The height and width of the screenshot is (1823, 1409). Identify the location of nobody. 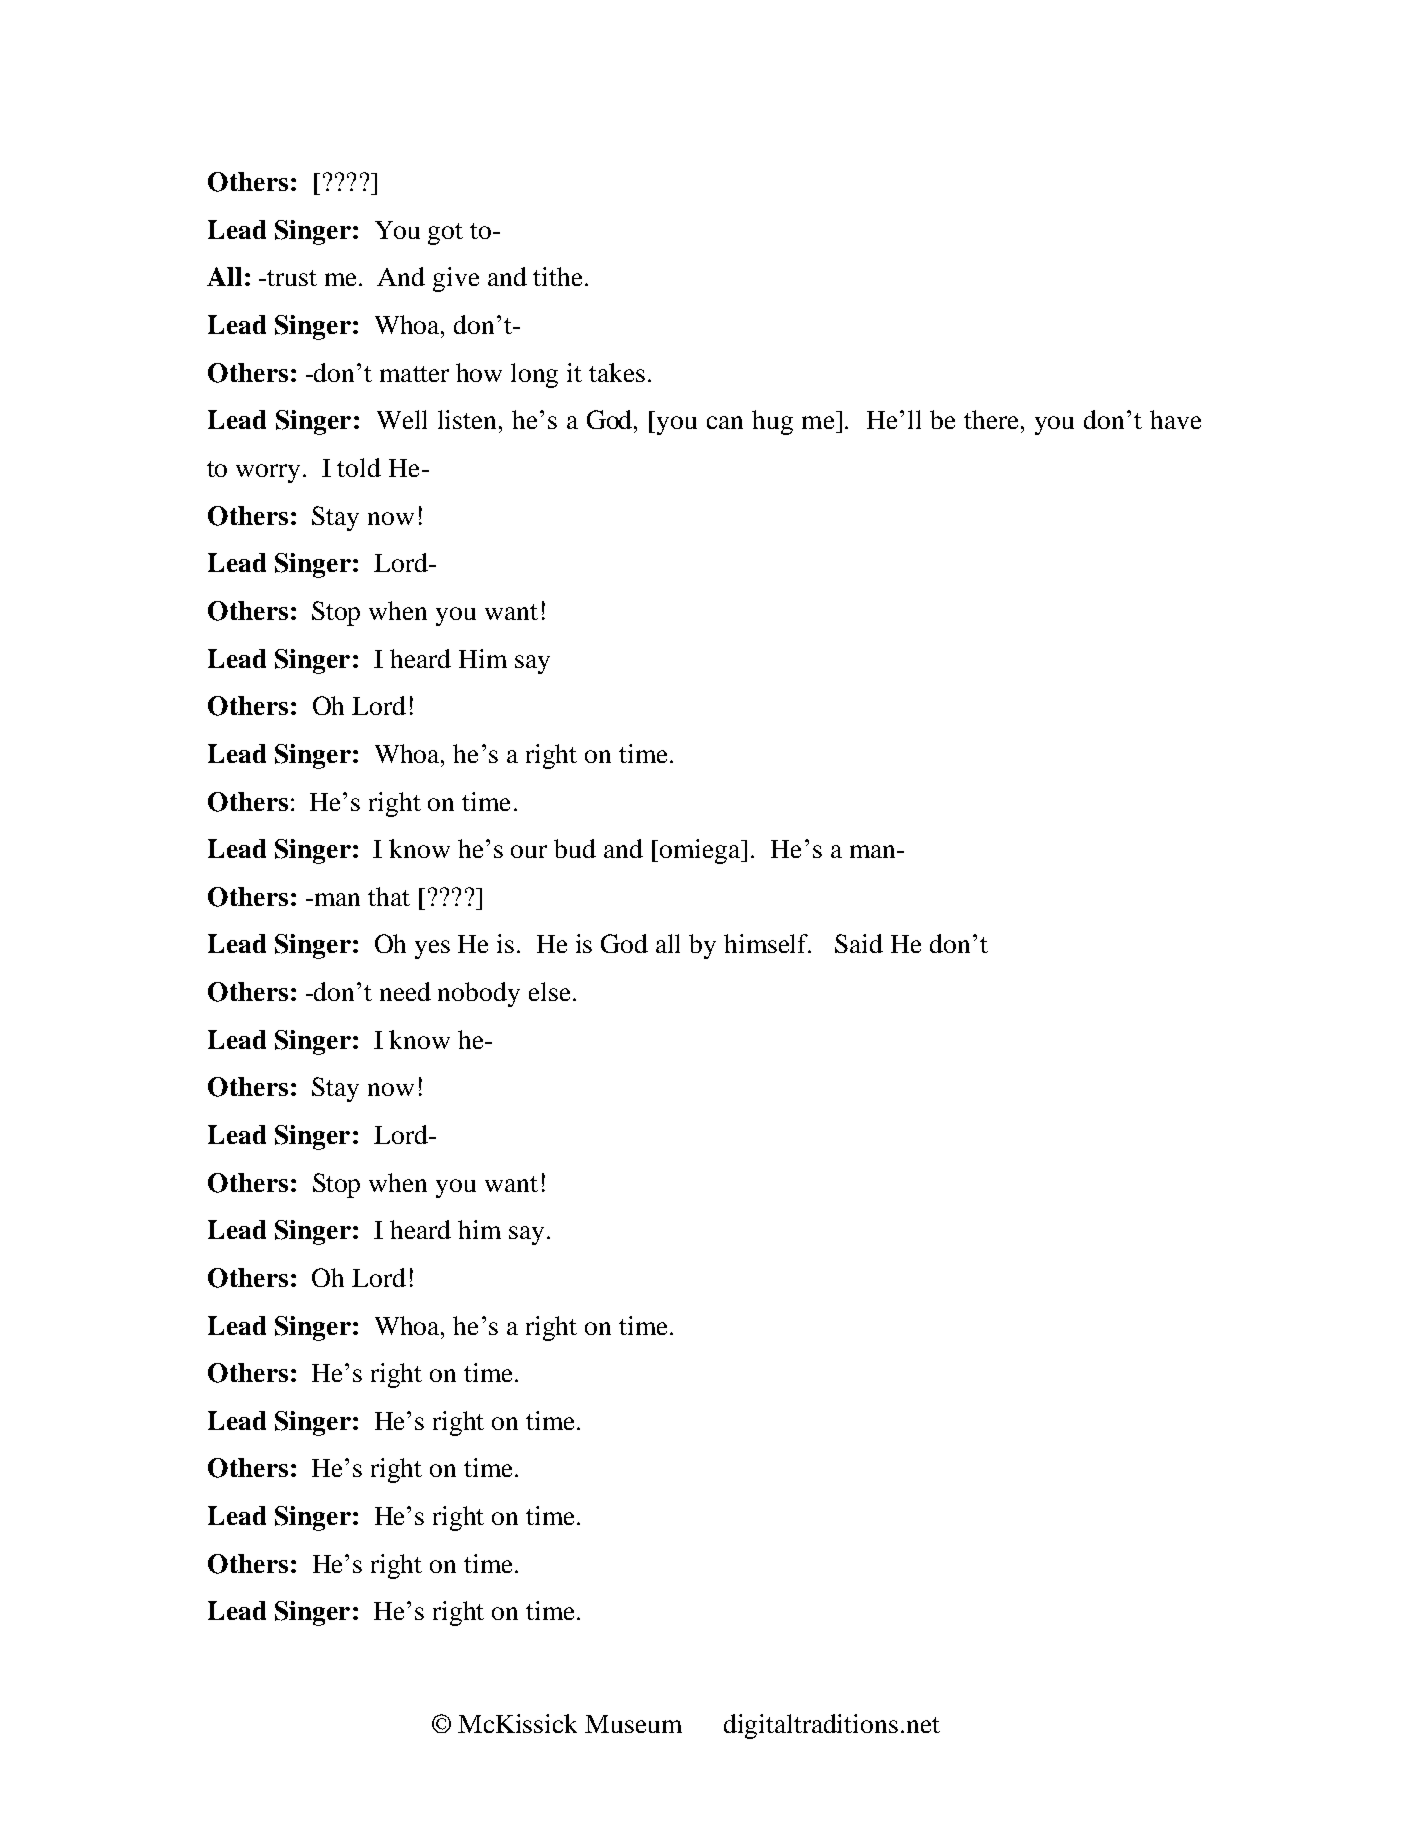
(479, 994).
